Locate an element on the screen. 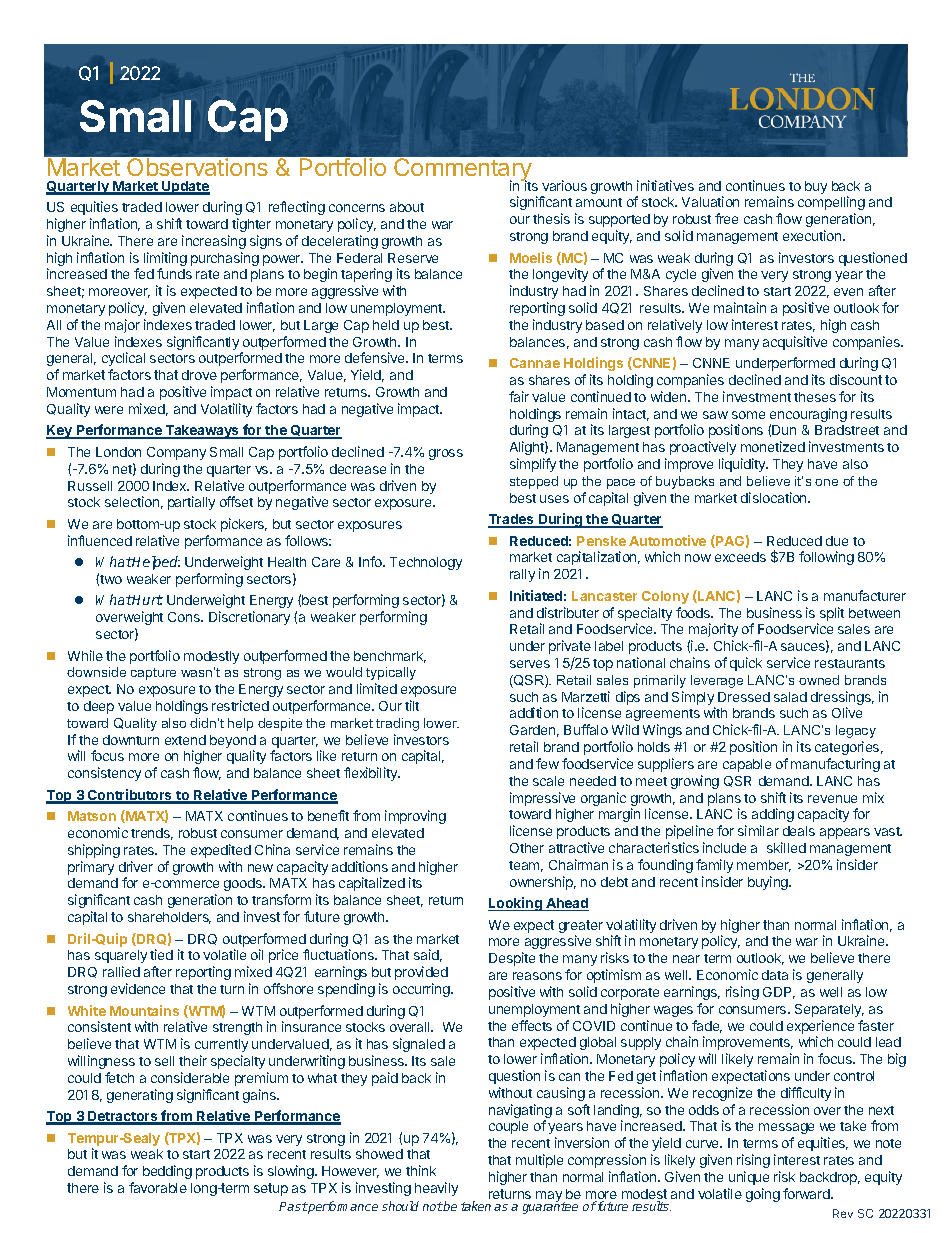  capture is located at coordinates (153, 674).
